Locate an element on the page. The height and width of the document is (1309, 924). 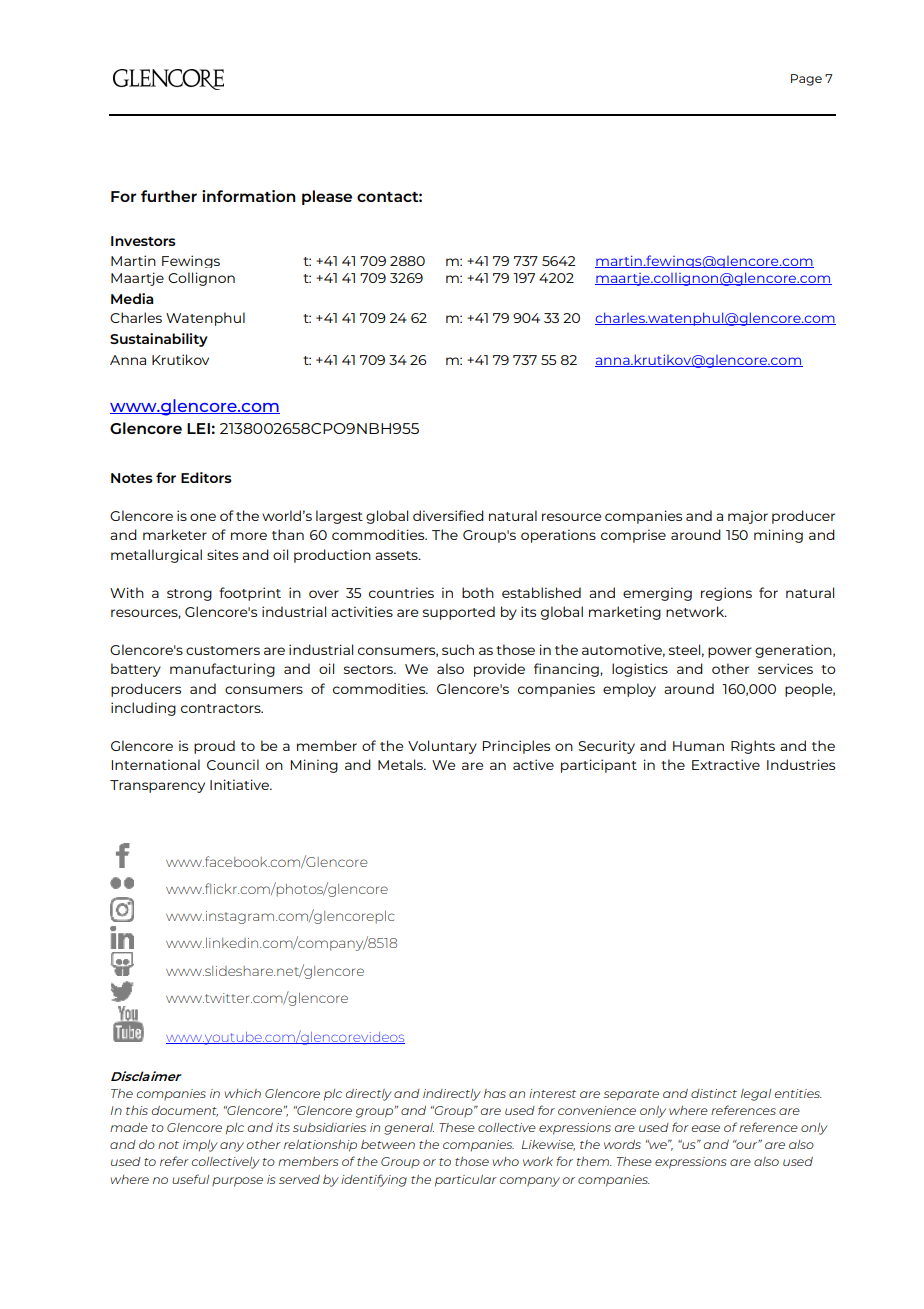
further is located at coordinates (169, 196).
